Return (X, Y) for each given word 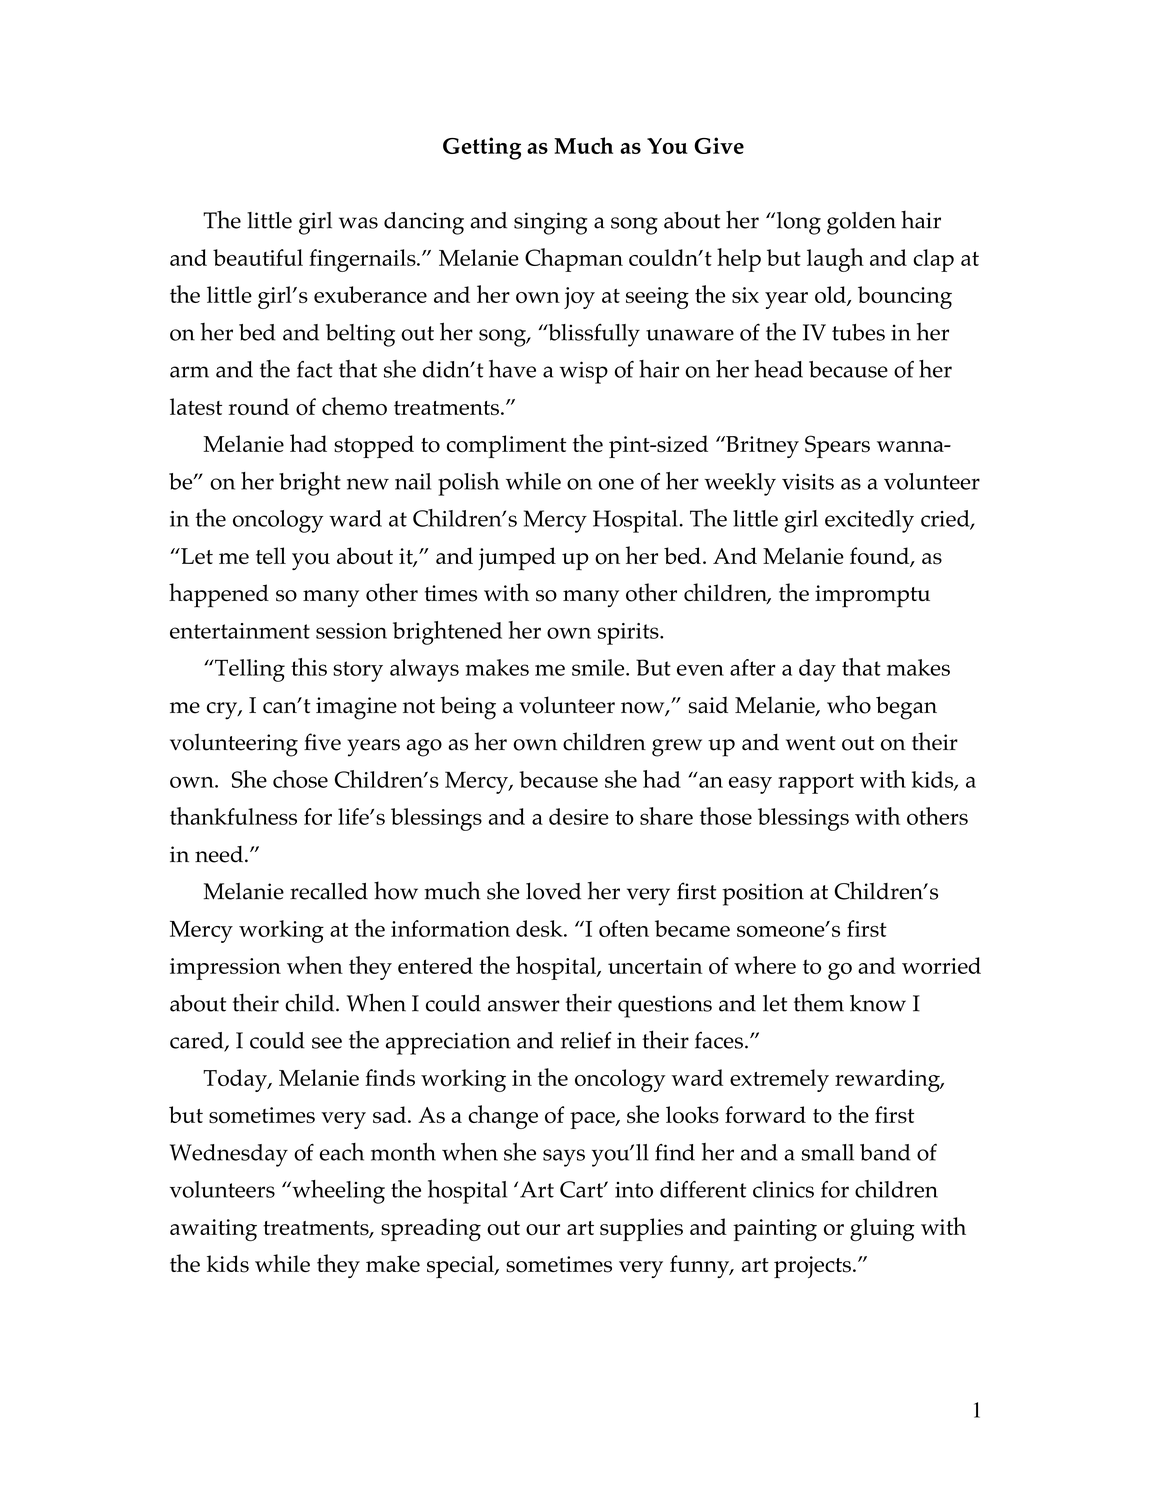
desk (540, 928)
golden (861, 223)
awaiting (213, 1230)
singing (551, 223)
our (543, 1230)
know (878, 1003)
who (849, 704)
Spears (837, 446)
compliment (506, 446)
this (309, 667)
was (358, 223)
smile (599, 667)
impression (225, 969)
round (259, 406)
